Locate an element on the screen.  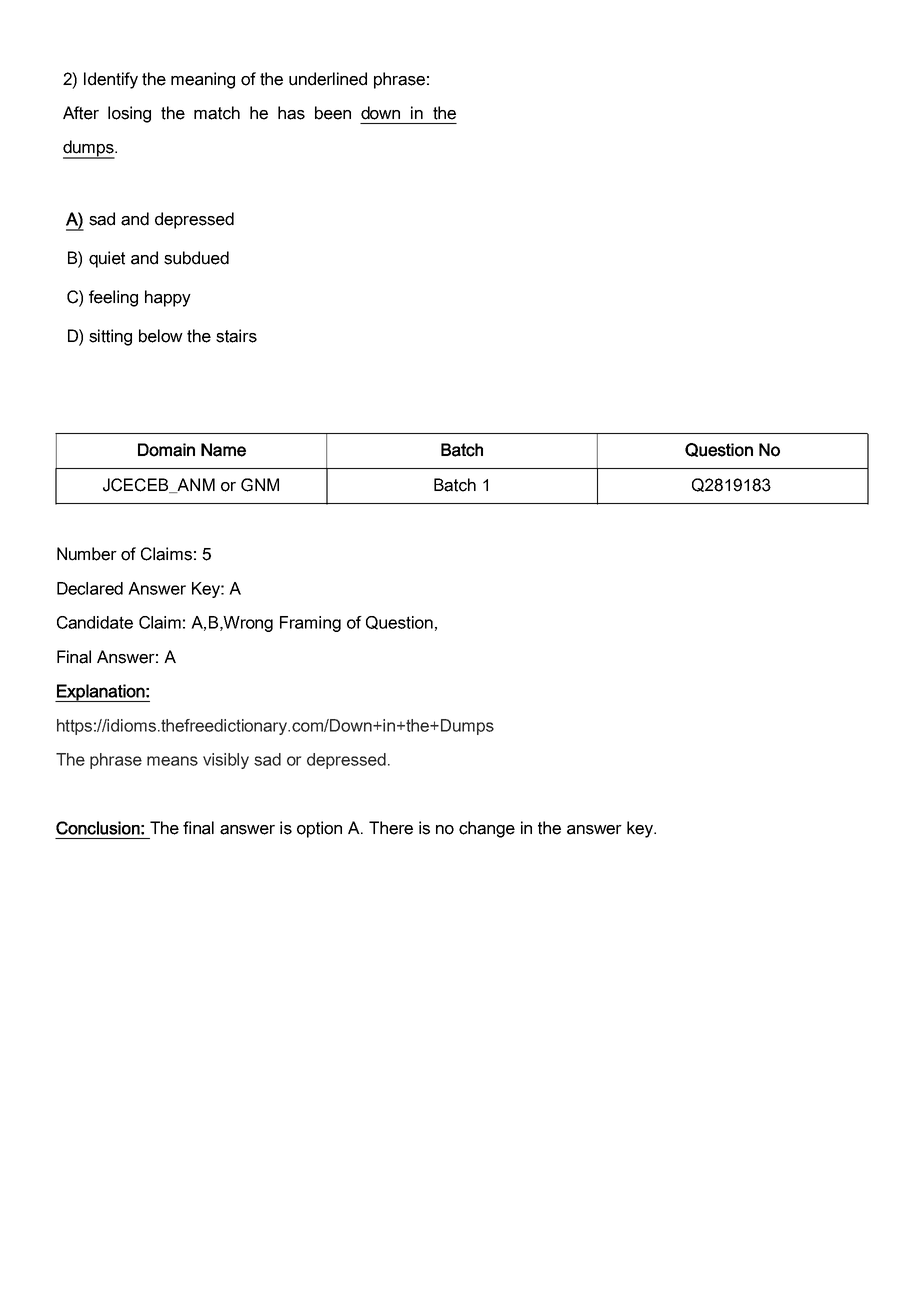
means is located at coordinates (172, 761).
